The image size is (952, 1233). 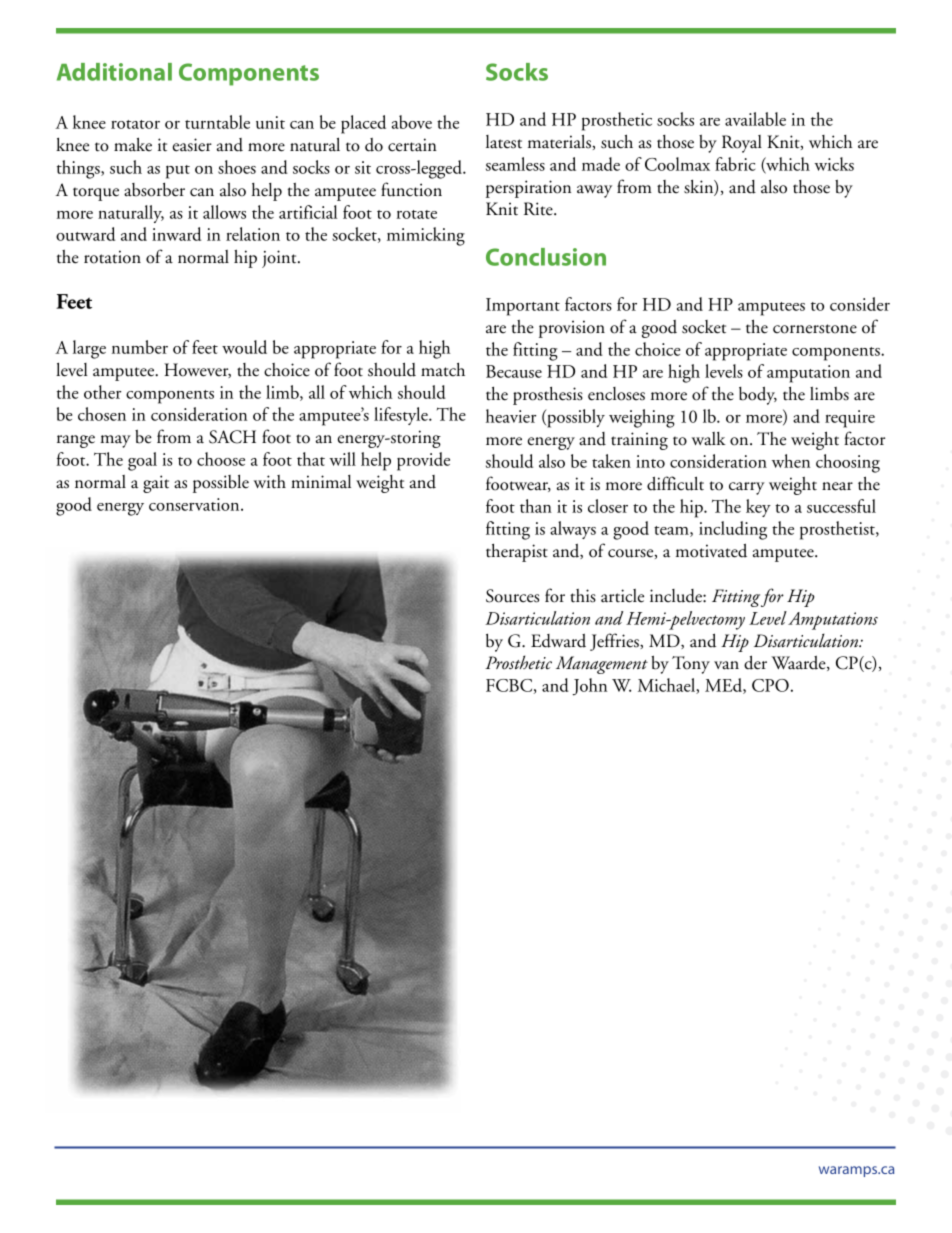 What do you see at coordinates (517, 553) in the page?
I see `therapist` at bounding box center [517, 553].
